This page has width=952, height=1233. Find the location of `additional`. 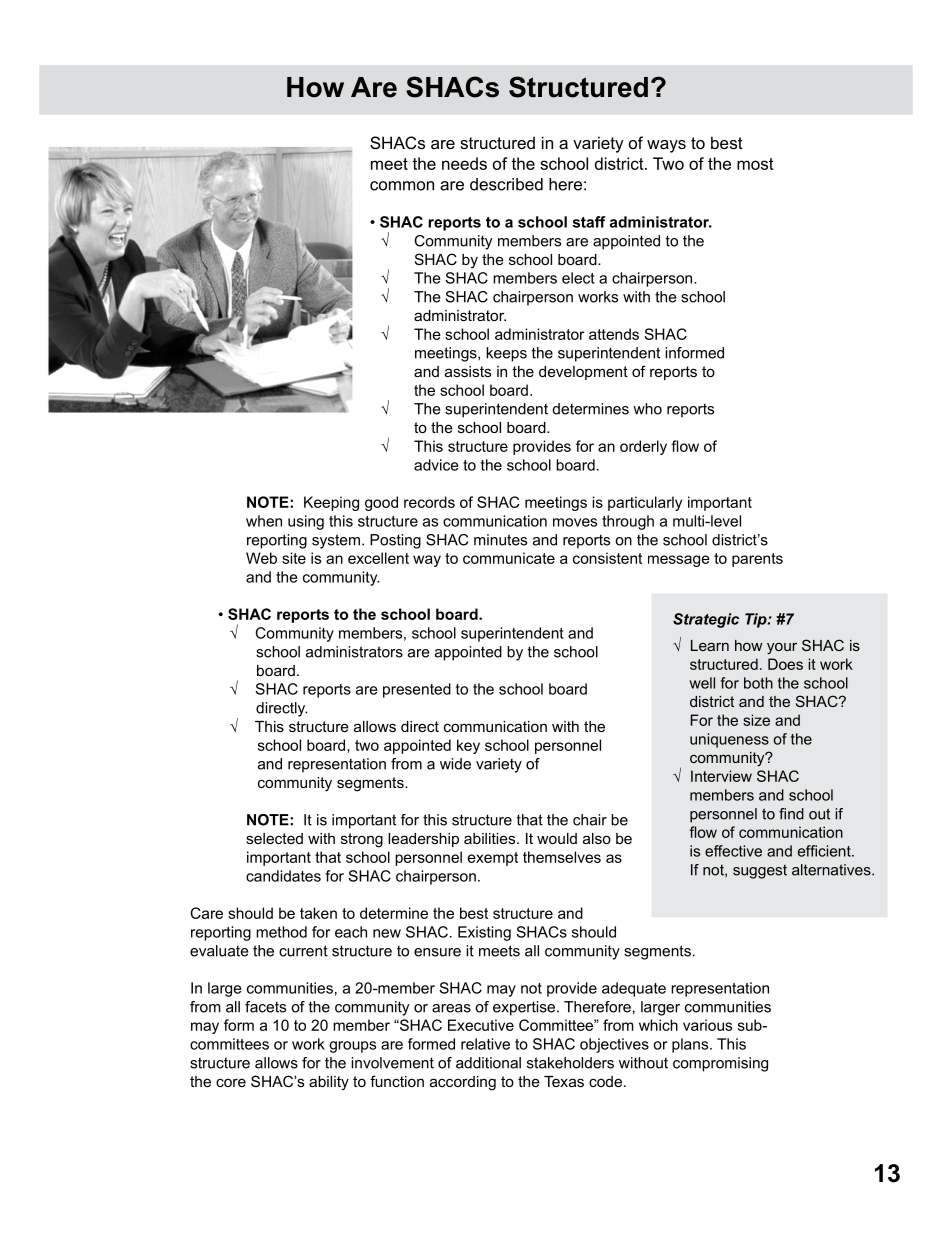

additional is located at coordinates (488, 1063).
